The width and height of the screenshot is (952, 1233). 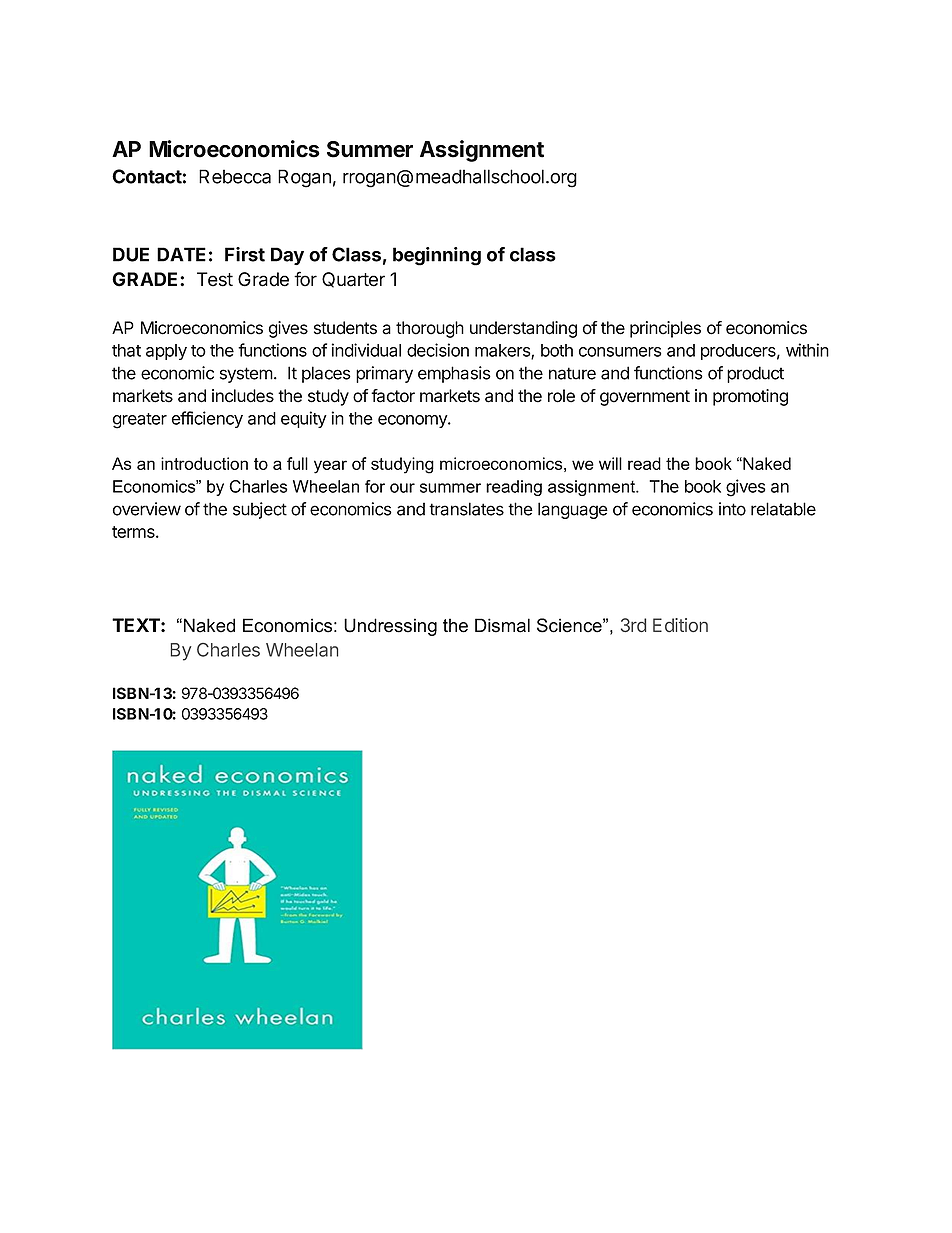 I want to click on Dismal, so click(x=502, y=625).
